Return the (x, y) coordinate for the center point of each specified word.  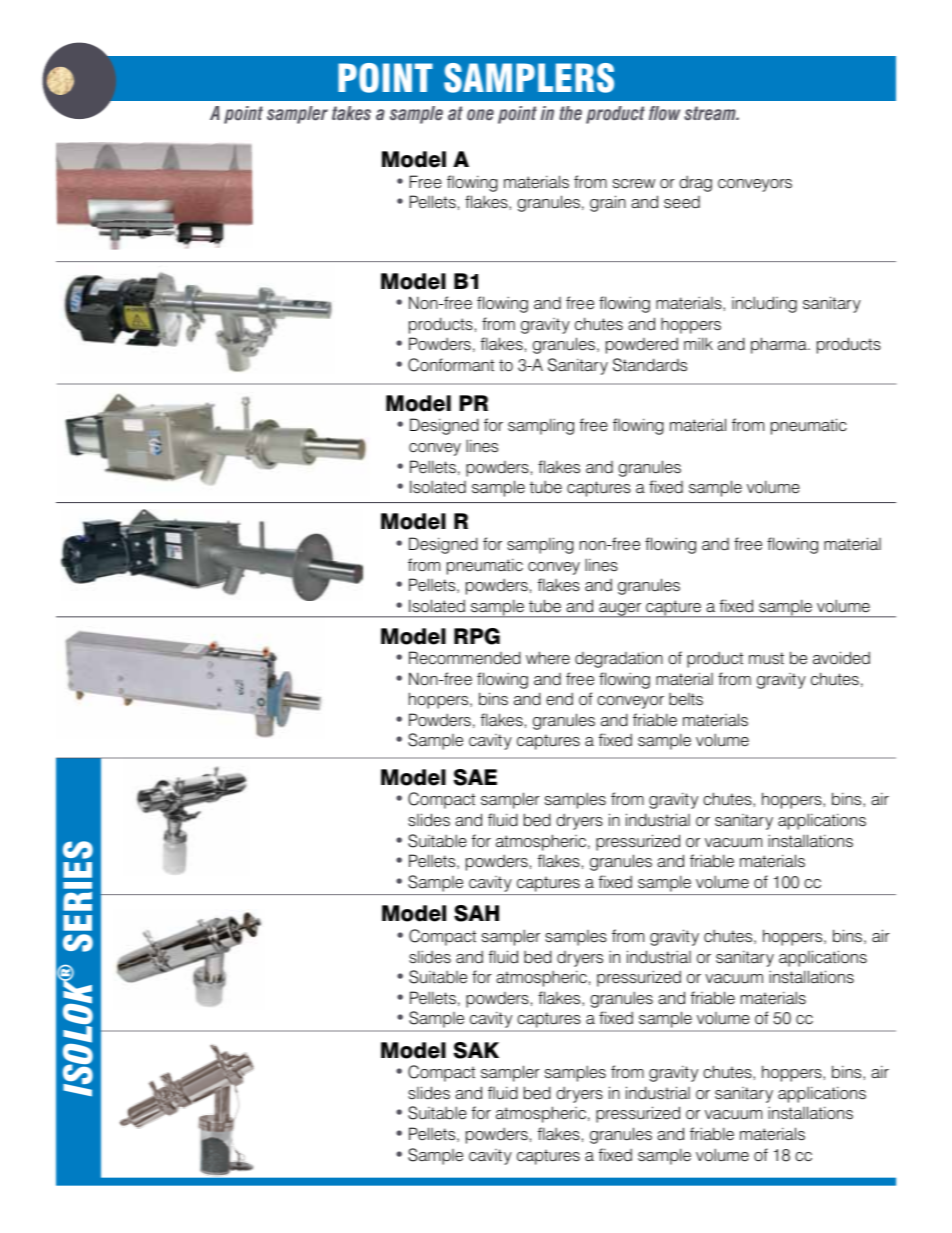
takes (351, 113)
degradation (619, 660)
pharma (780, 345)
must (766, 658)
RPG (477, 636)
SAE (475, 777)
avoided (841, 658)
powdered (642, 345)
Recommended (465, 658)
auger (620, 610)
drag (695, 183)
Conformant (451, 365)
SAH (476, 913)
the (570, 113)
